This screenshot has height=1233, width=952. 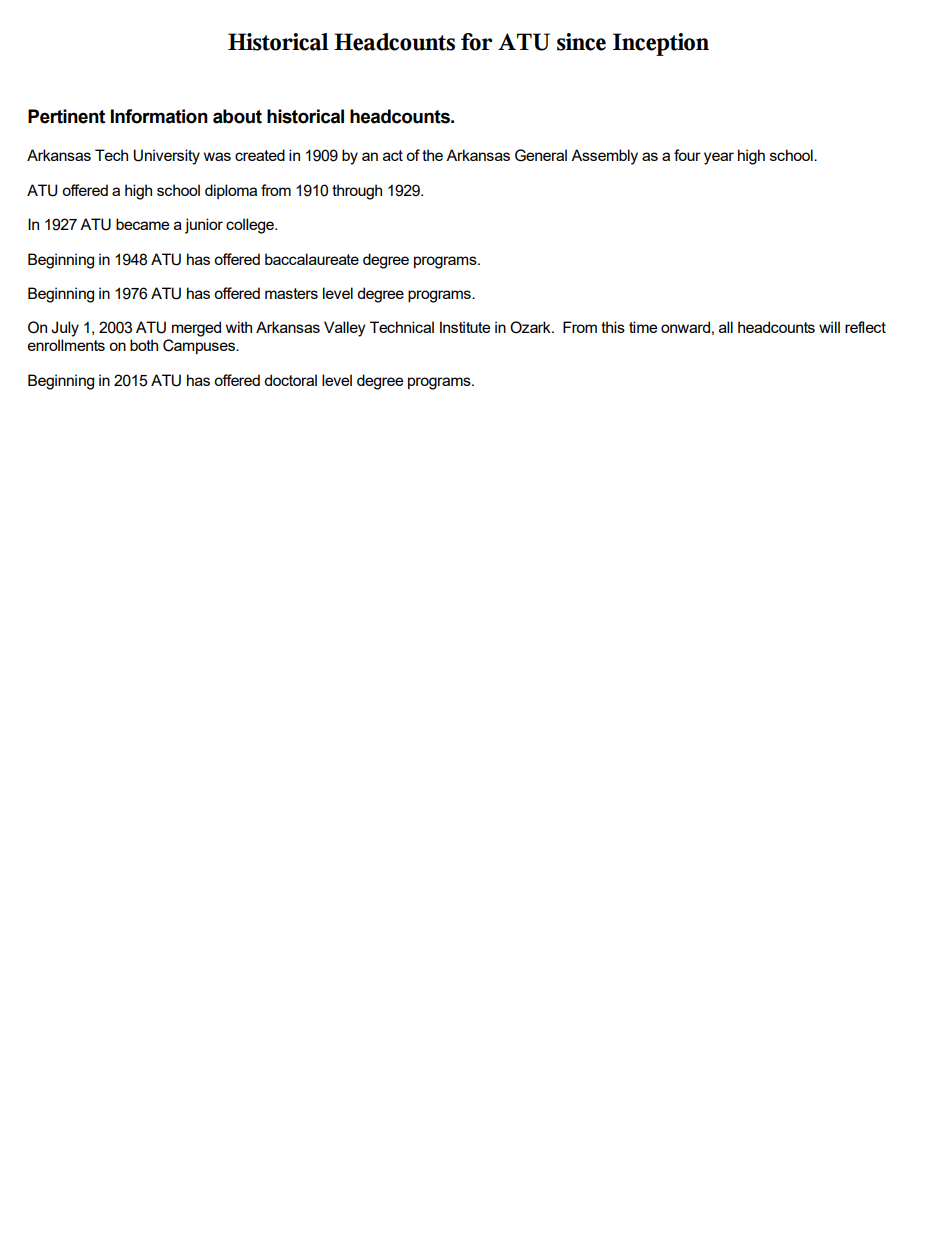 I want to click on the, so click(x=432, y=155).
